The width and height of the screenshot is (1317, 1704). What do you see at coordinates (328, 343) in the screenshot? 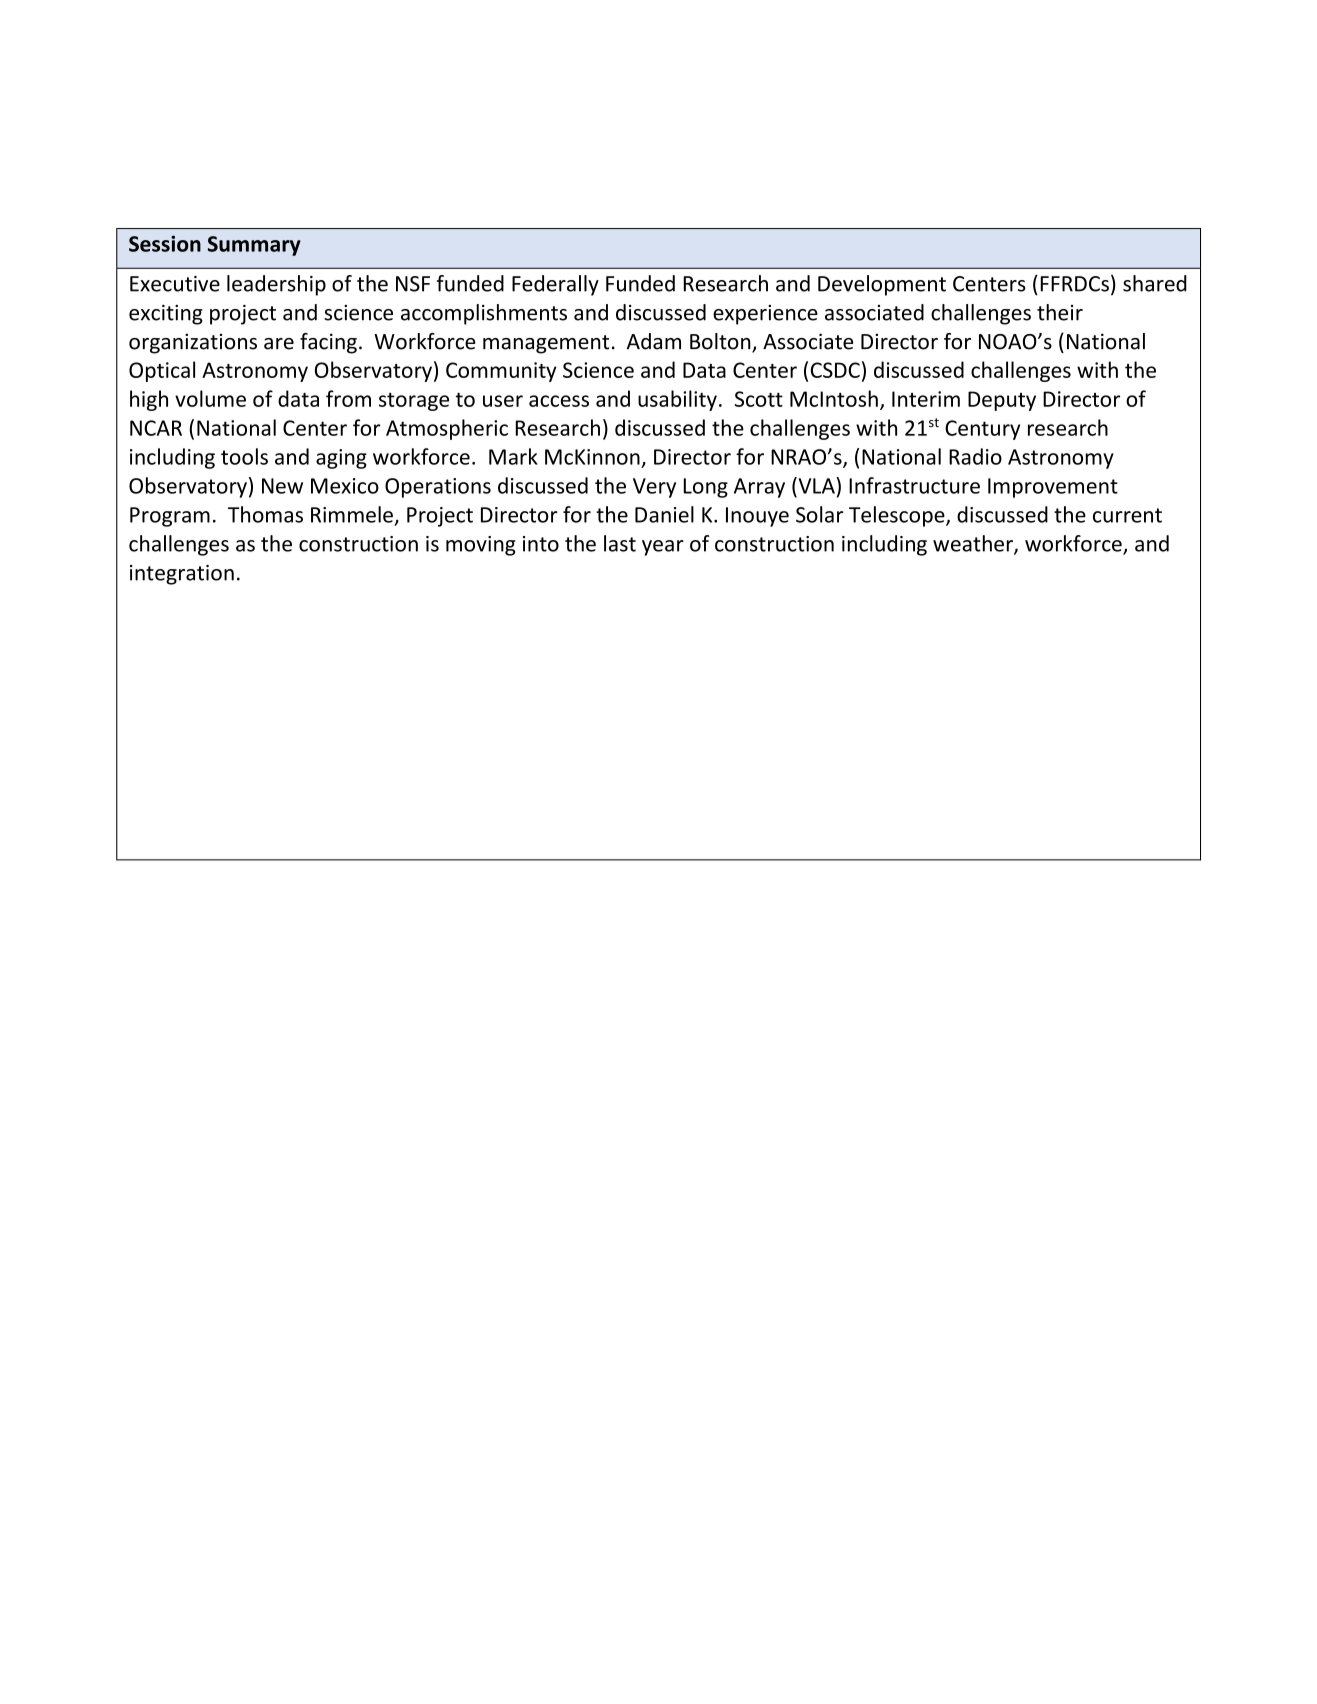
I see `facing` at bounding box center [328, 343].
